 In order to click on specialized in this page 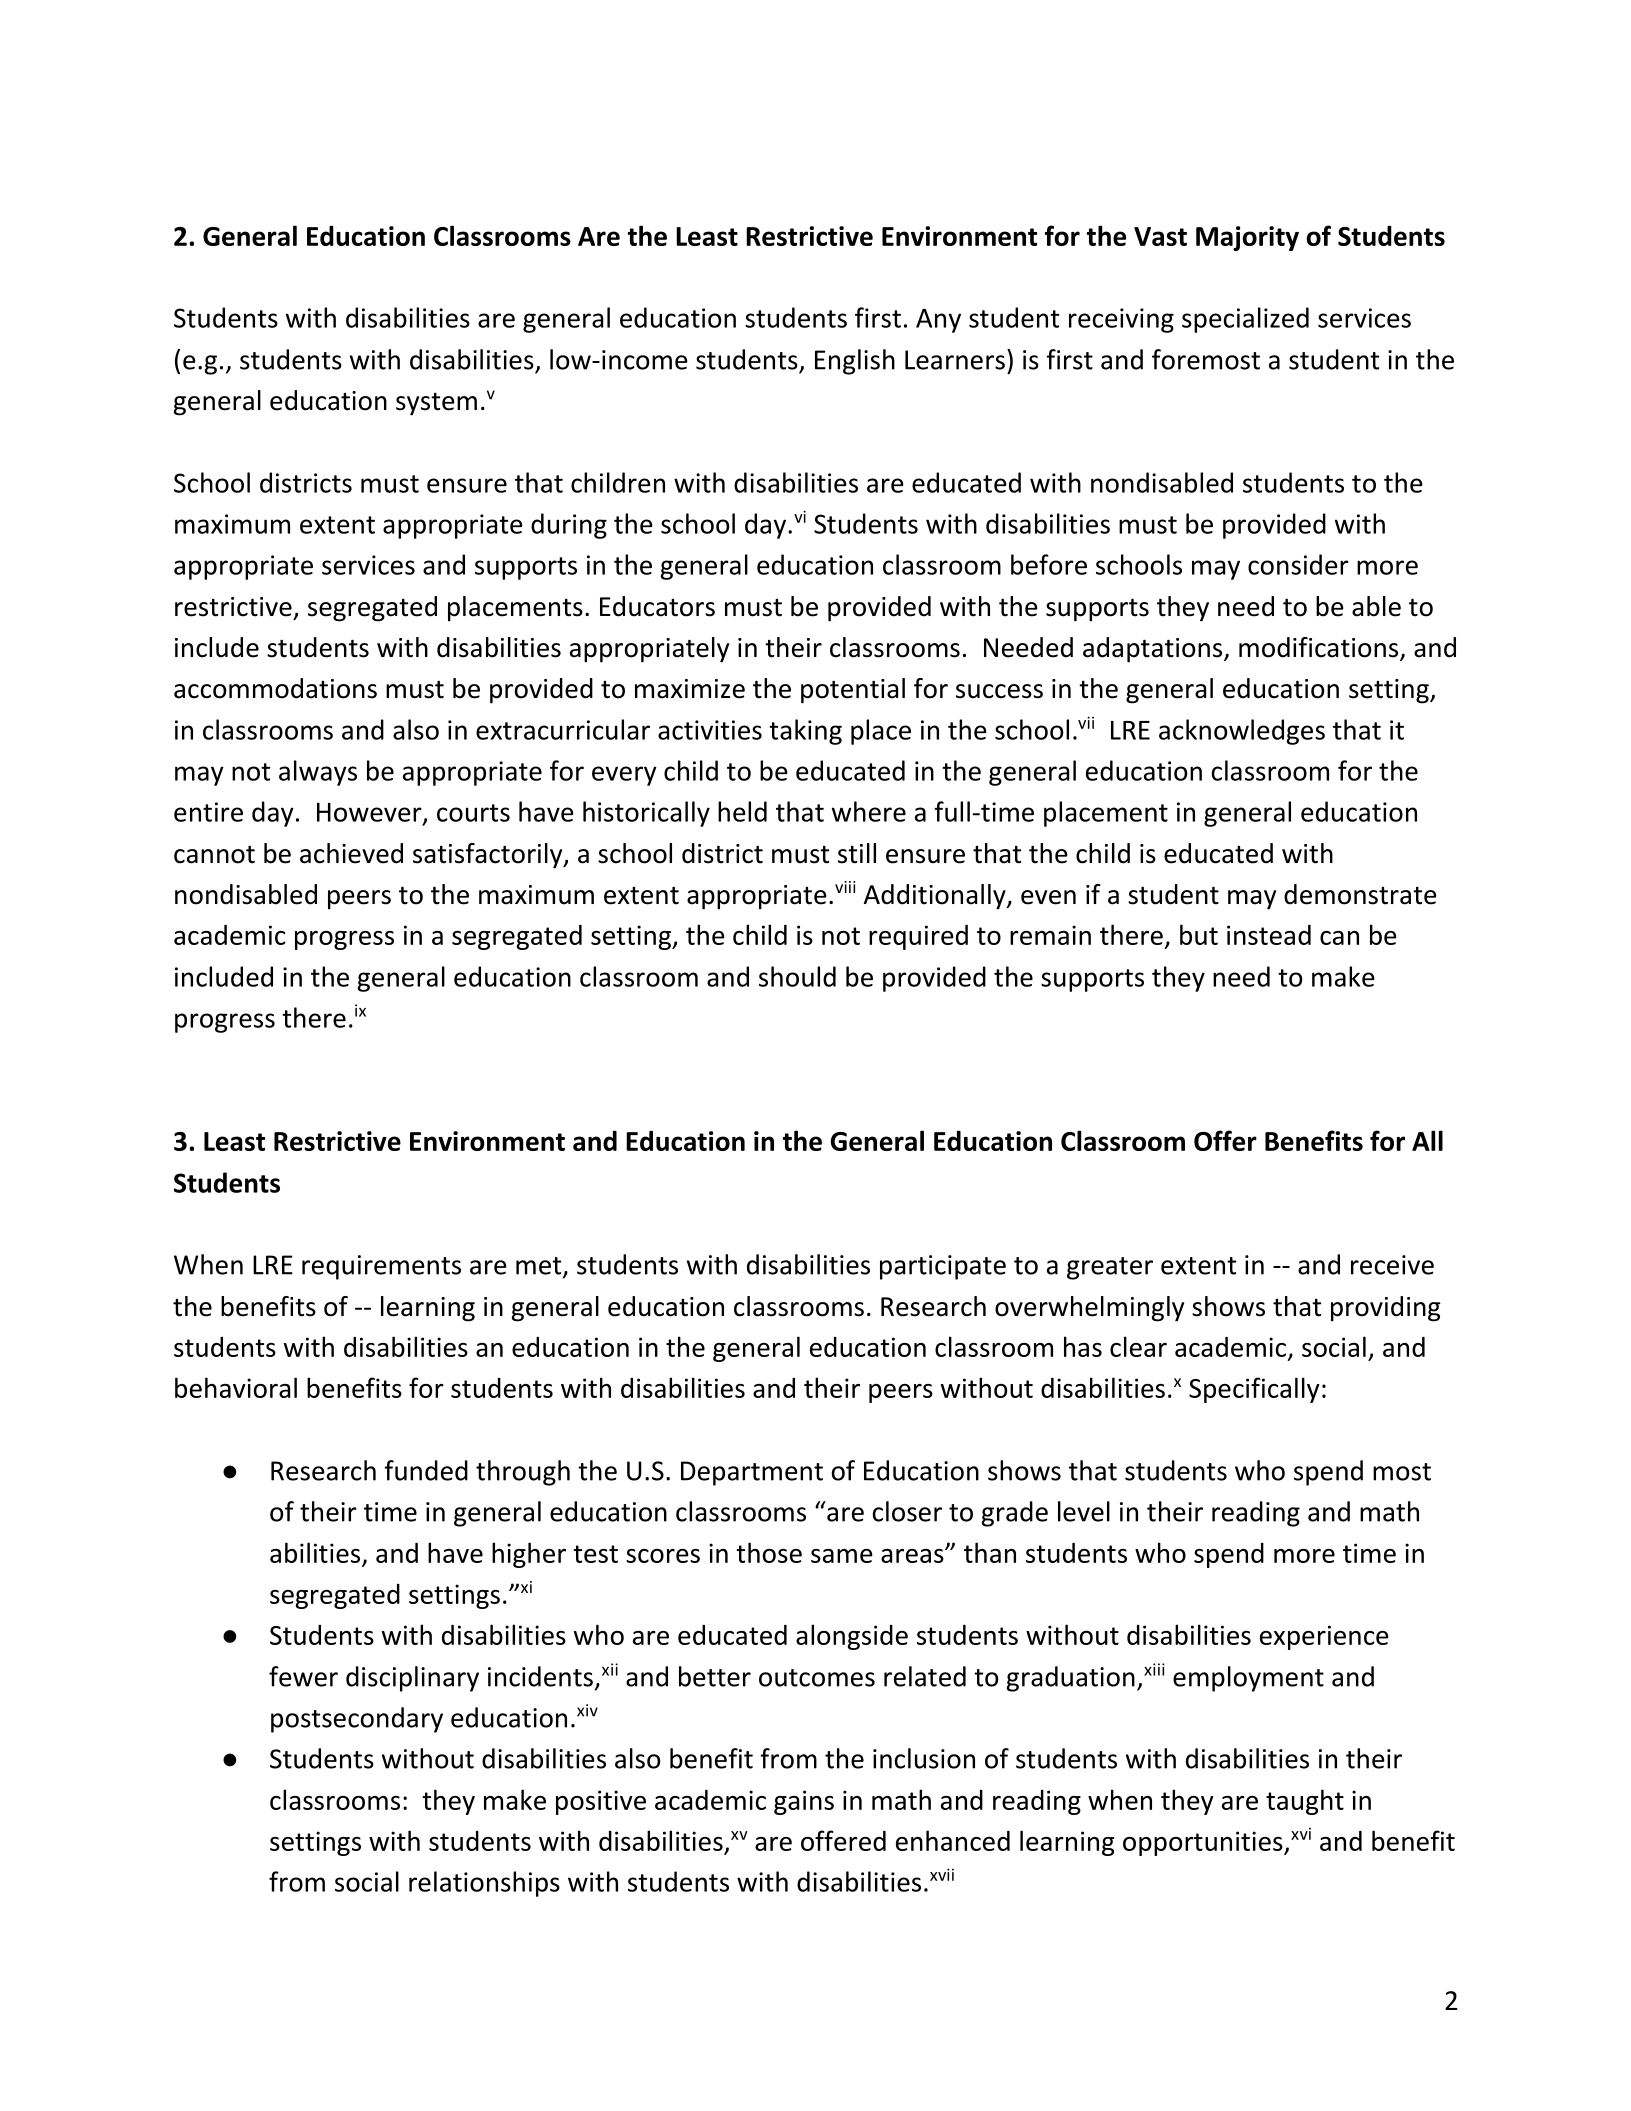, I will do `click(1245, 320)`.
